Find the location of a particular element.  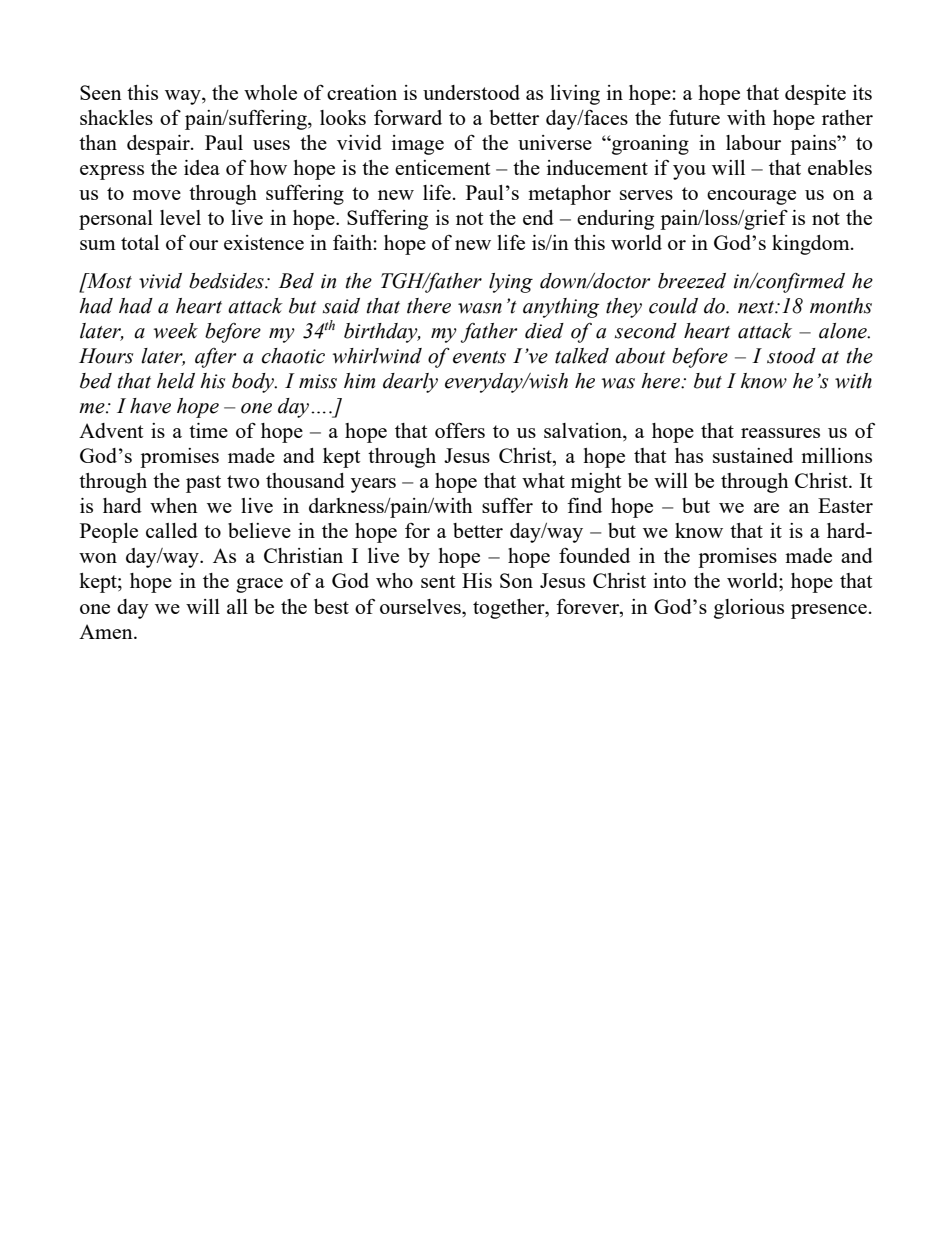

despite is located at coordinates (815, 95).
